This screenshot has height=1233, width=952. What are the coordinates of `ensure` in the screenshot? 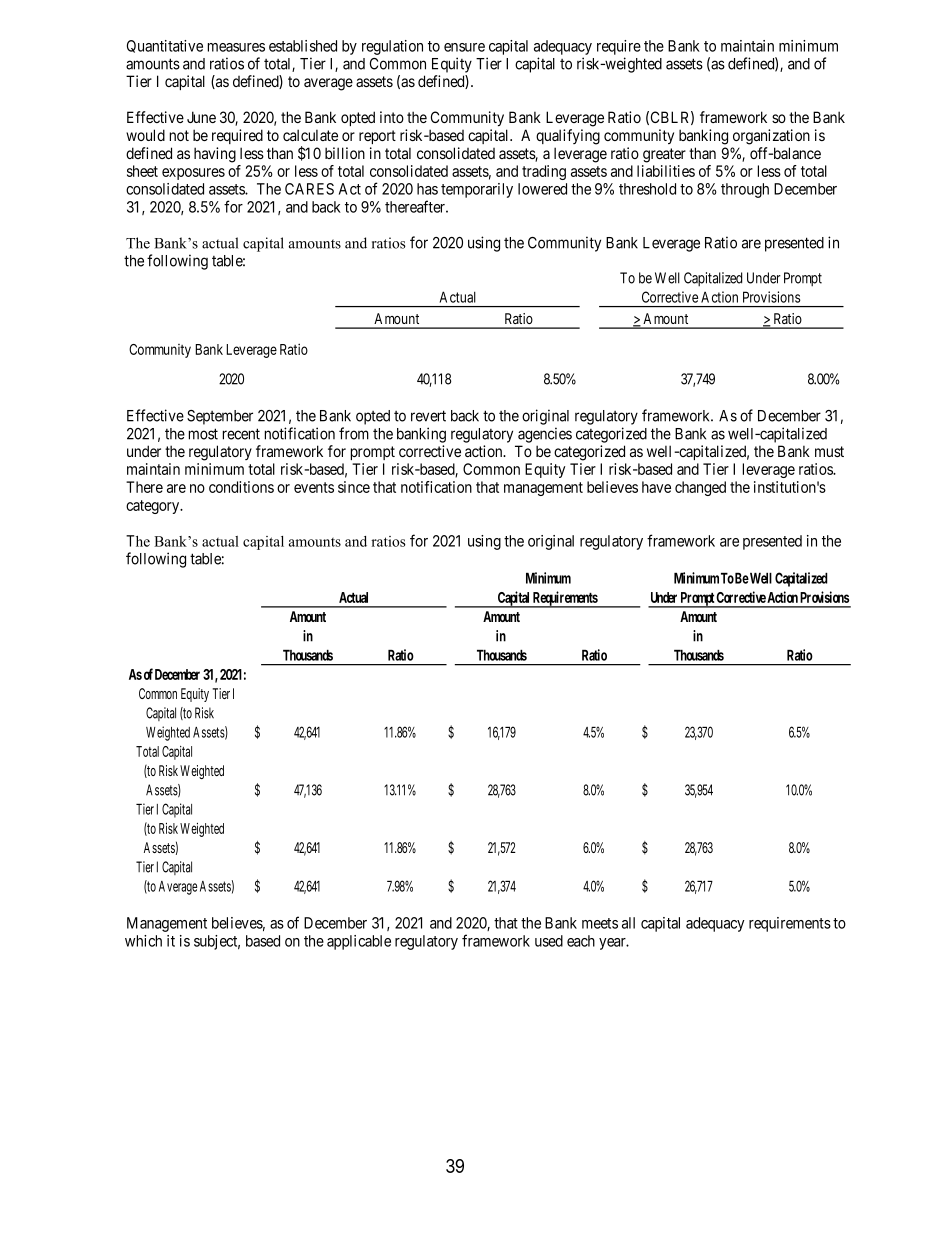 It's located at (464, 47).
